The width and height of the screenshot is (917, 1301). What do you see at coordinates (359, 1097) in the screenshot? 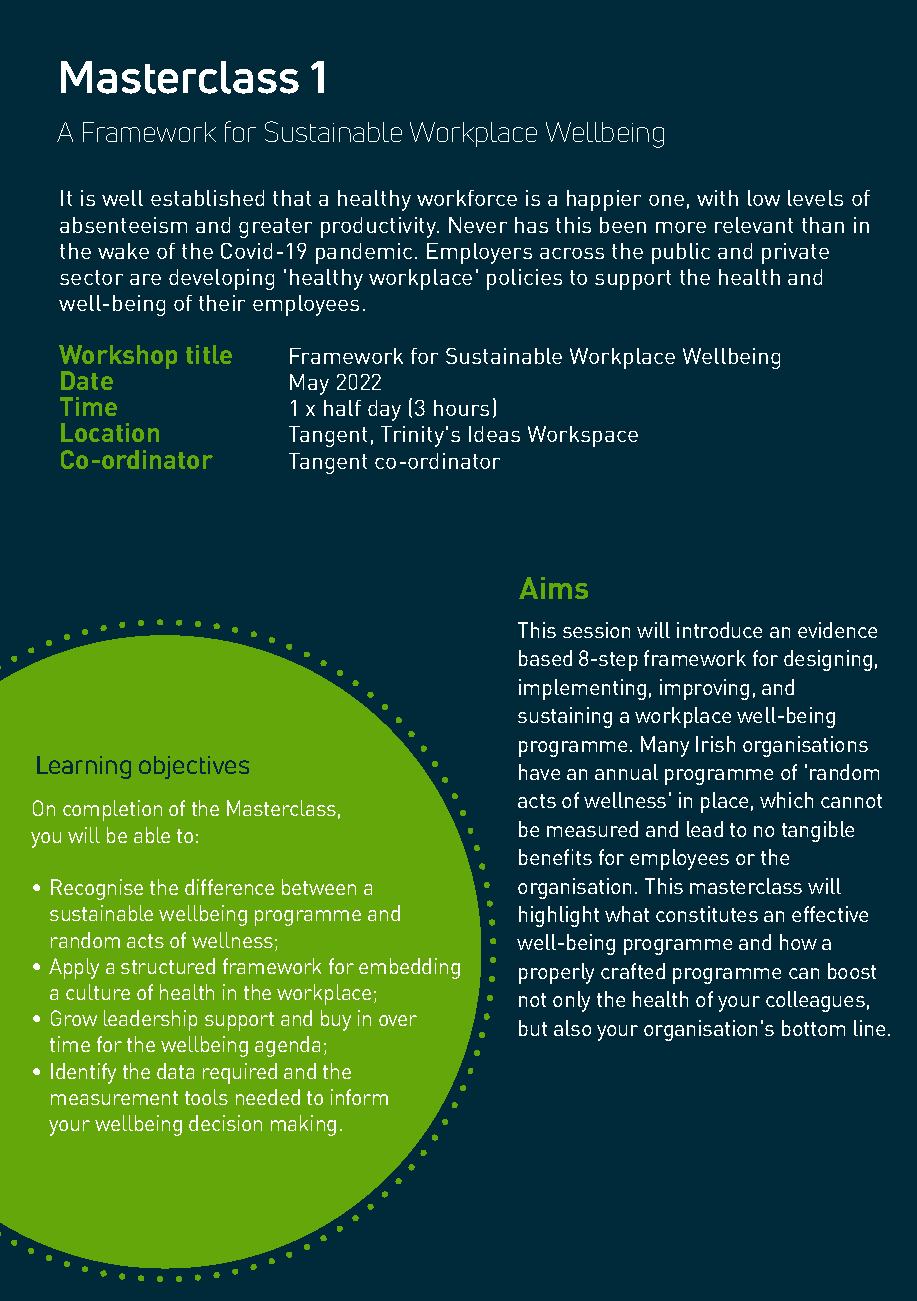
I see `inform` at bounding box center [359, 1097].
